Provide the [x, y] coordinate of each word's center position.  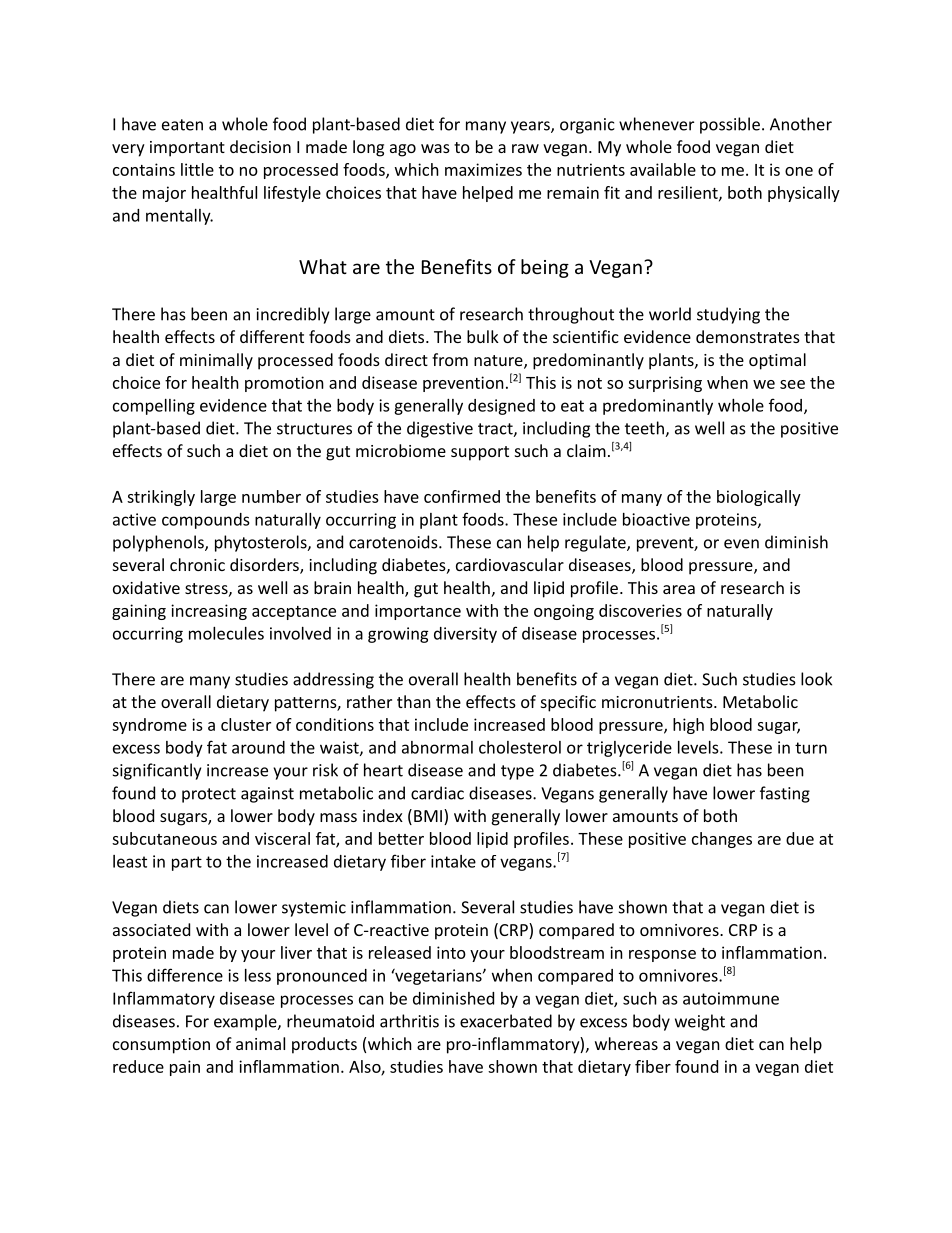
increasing [209, 612]
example [246, 1022]
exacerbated [506, 1021]
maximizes [483, 169]
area [679, 589]
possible [730, 125]
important [187, 149]
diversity [465, 635]
